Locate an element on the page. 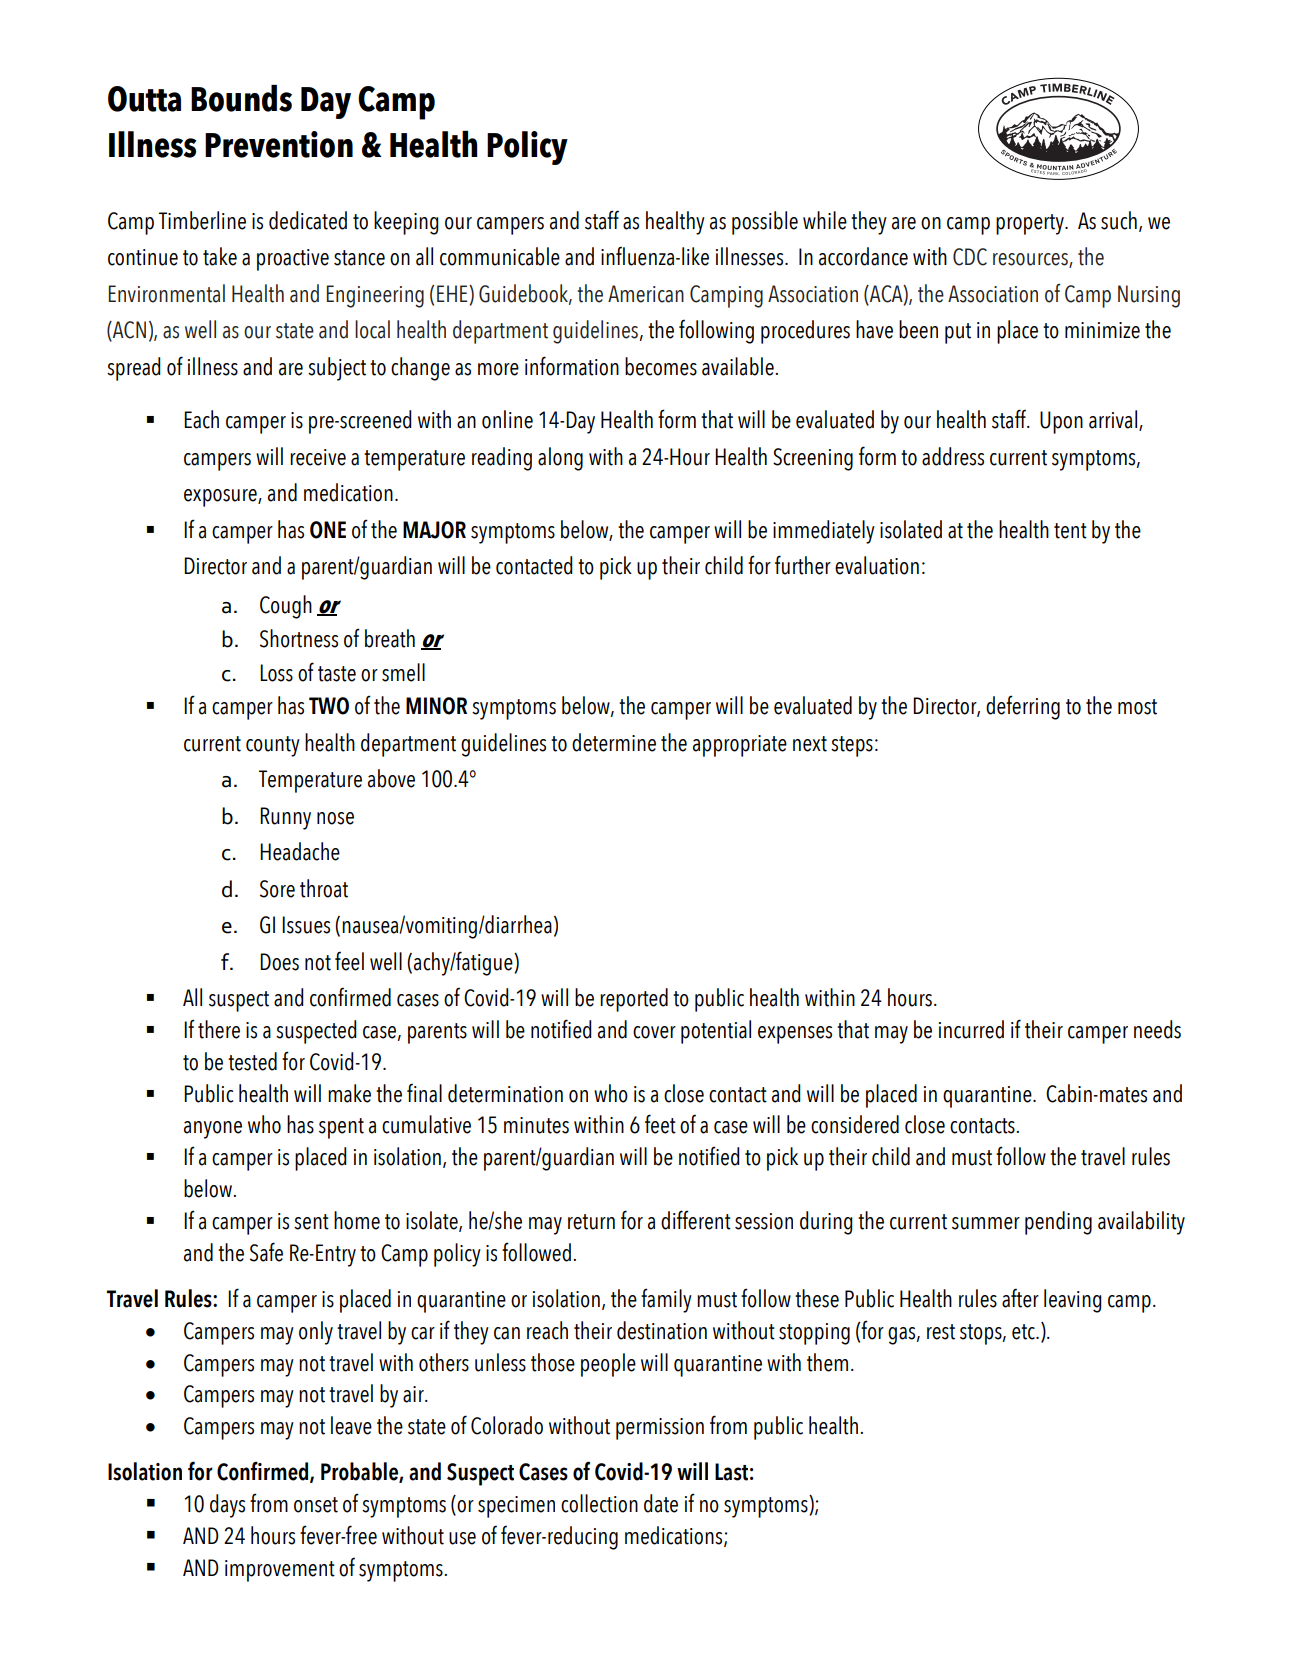 Image resolution: width=1293 pixels, height=1674 pixels. days is located at coordinates (227, 1506).
